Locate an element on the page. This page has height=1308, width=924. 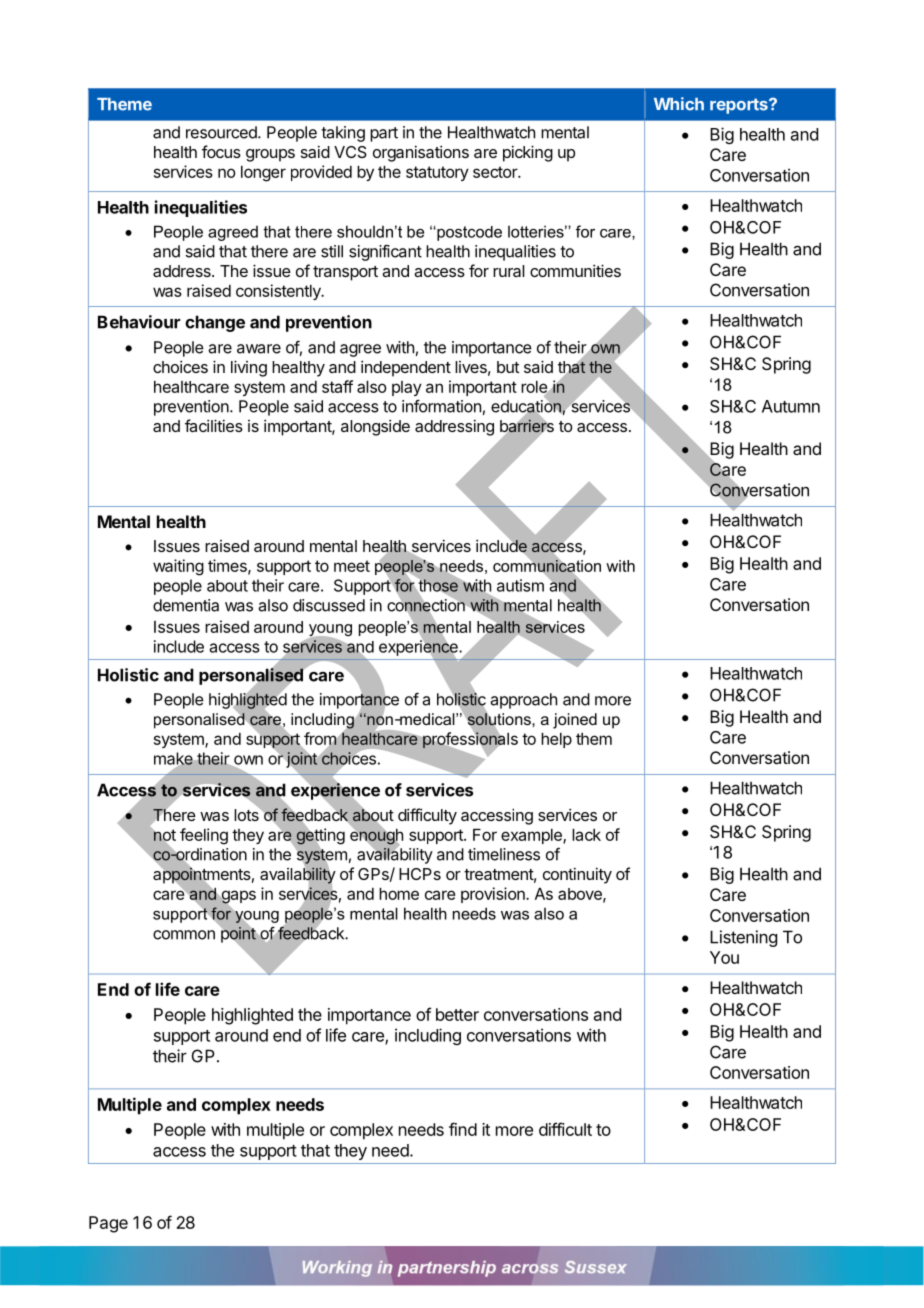
find is located at coordinates (463, 1129).
